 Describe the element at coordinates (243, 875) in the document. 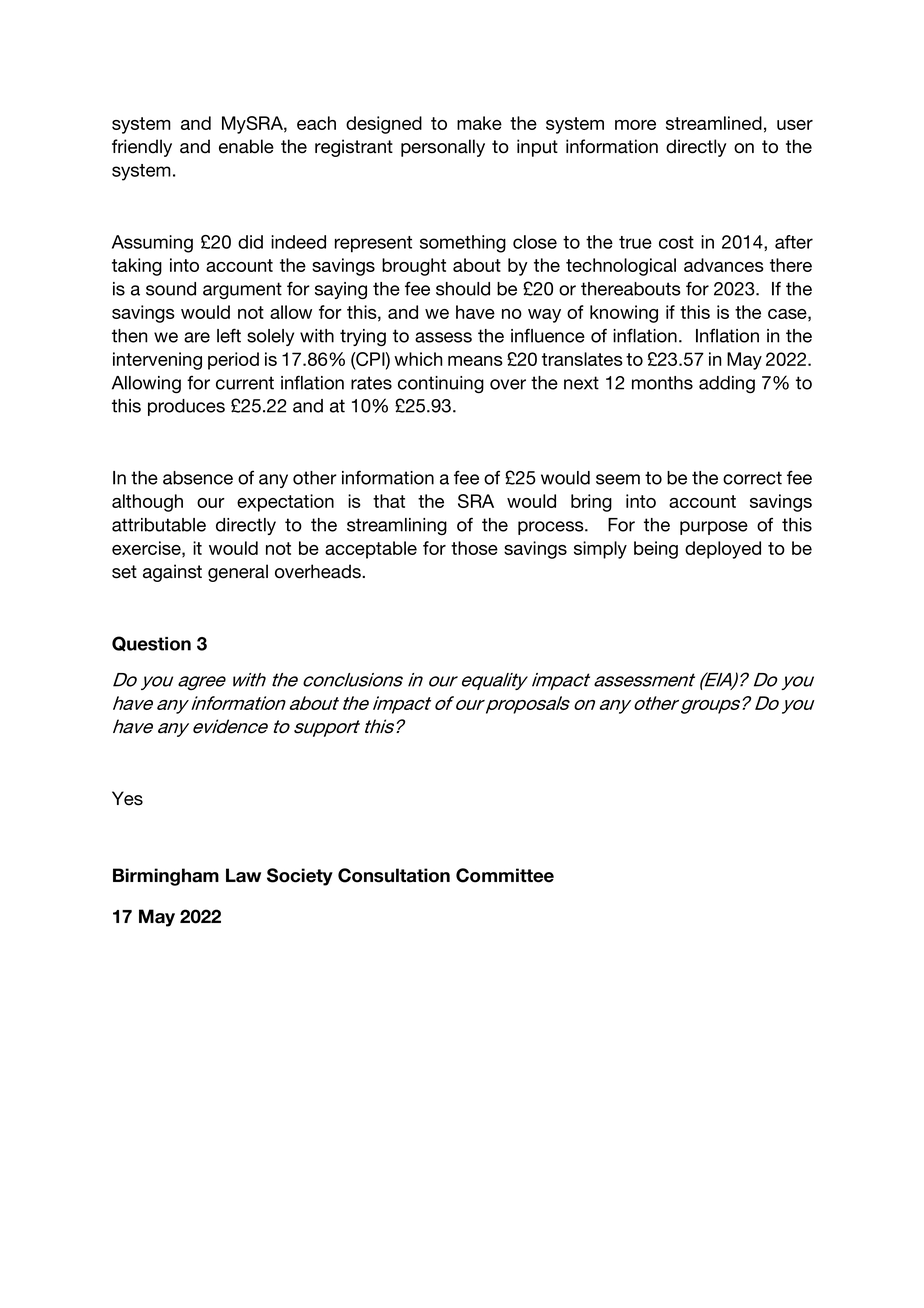

I see `Law` at that location.
